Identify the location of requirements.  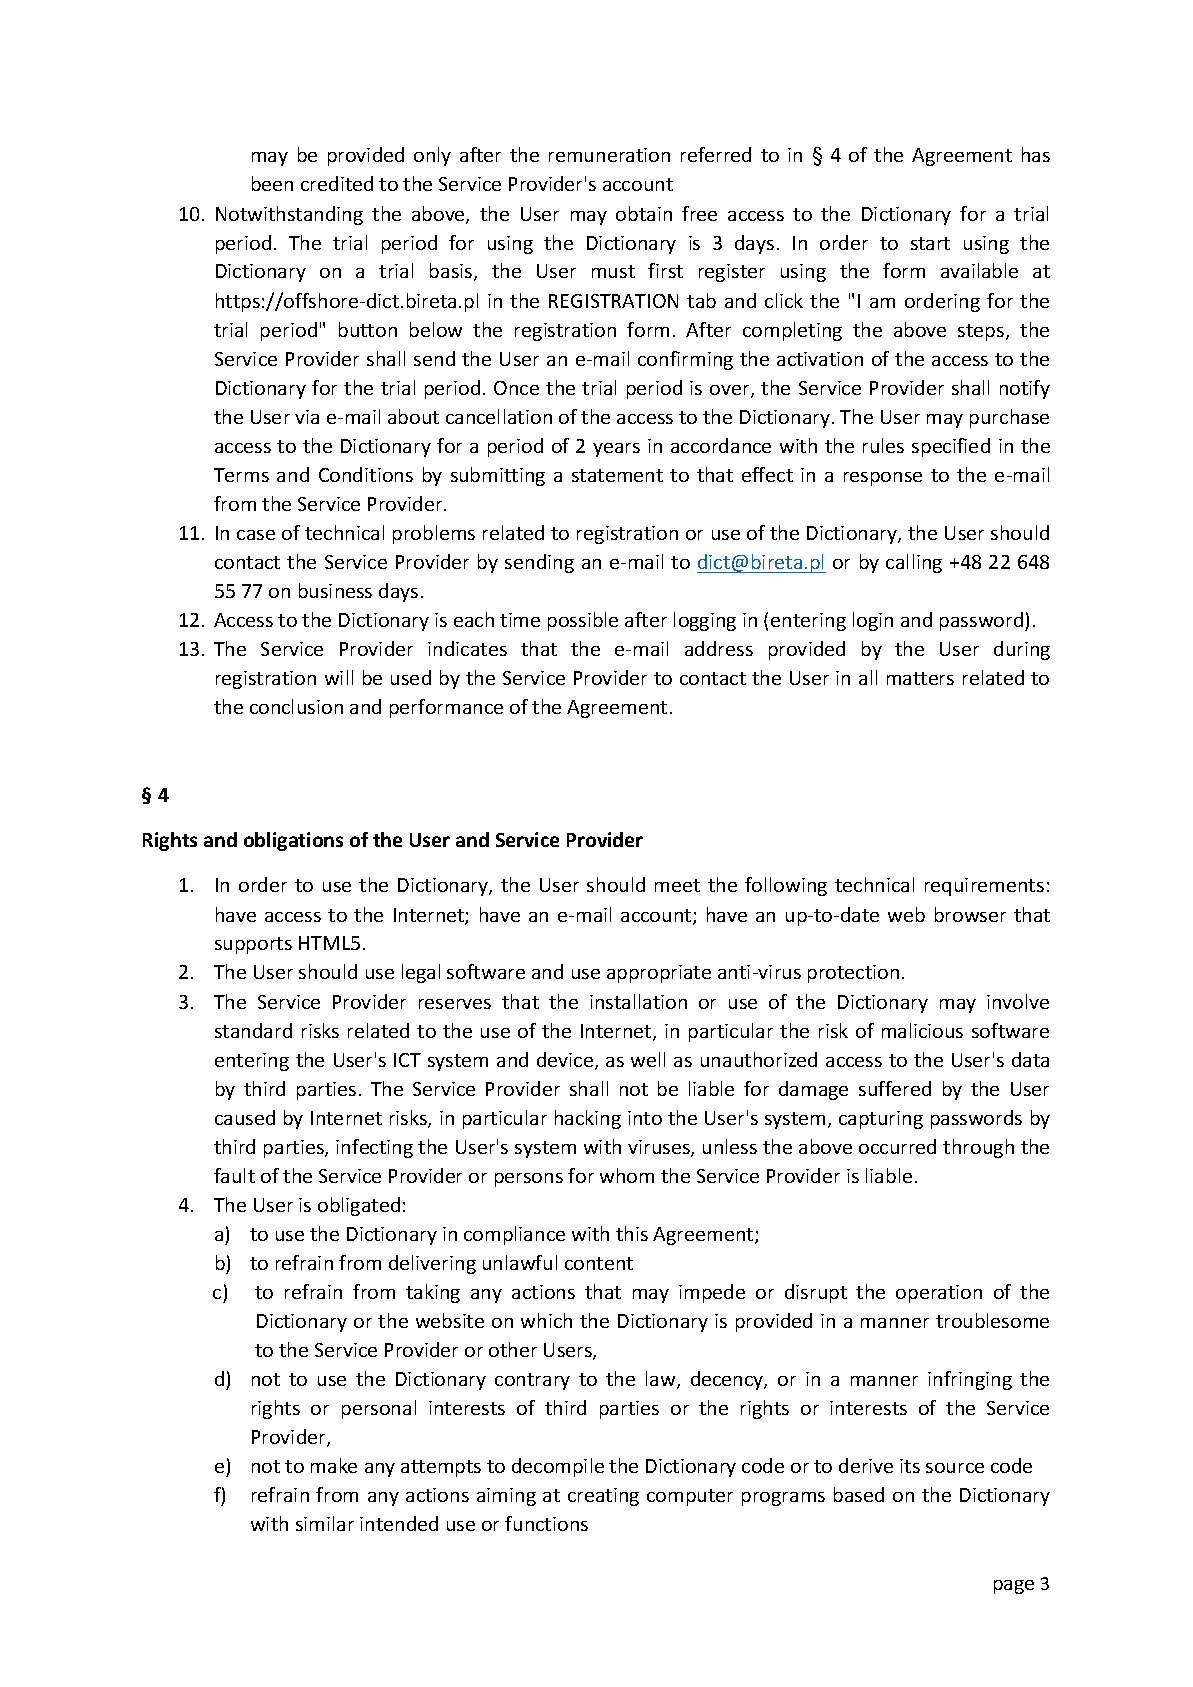
(984, 887).
